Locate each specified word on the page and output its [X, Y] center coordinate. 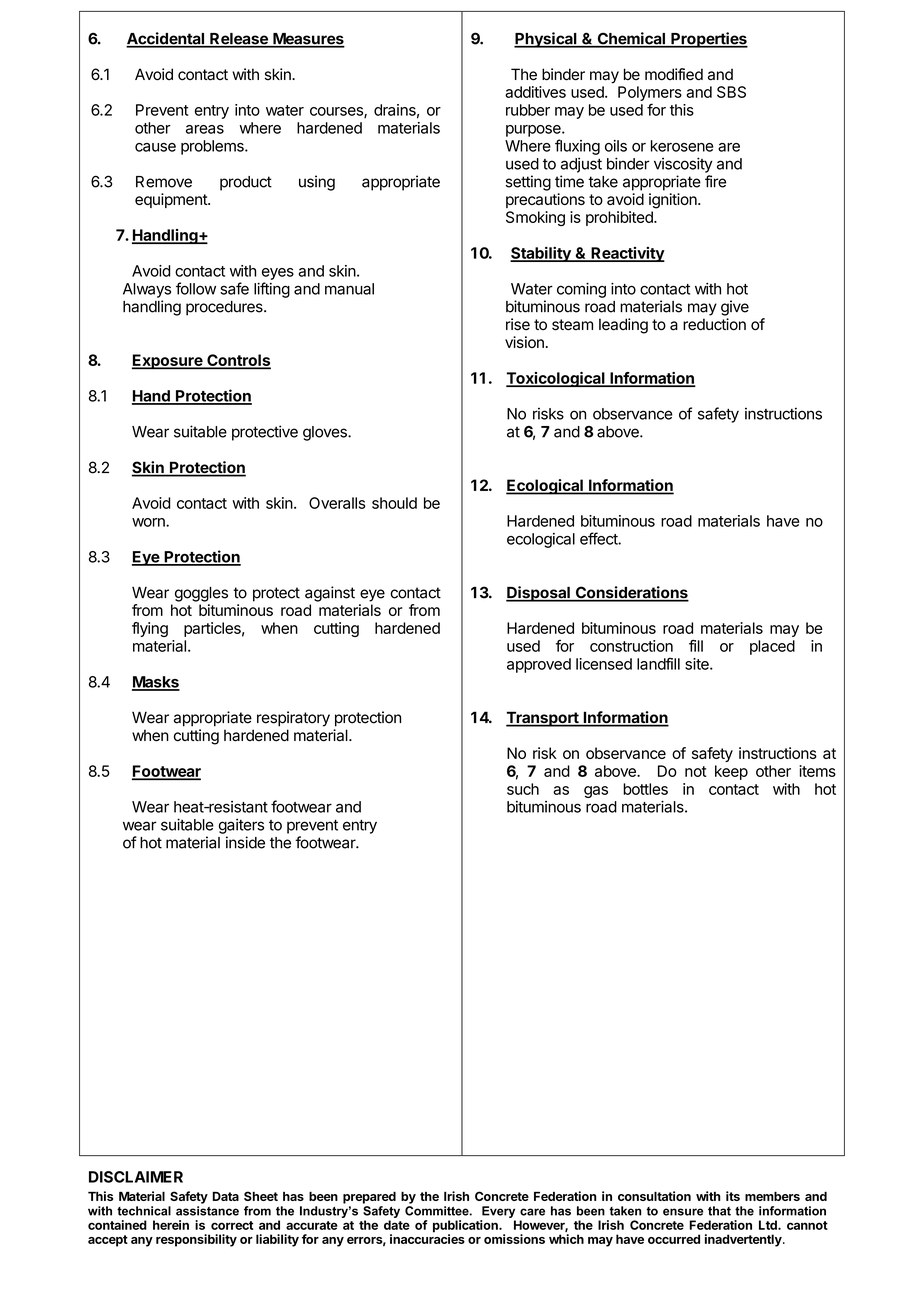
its [733, 1196]
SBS [731, 92]
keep [731, 772]
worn [149, 522]
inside [245, 842]
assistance [207, 1211]
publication [466, 1227]
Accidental [166, 39]
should [394, 503]
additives [535, 92]
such [523, 789]
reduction [714, 324]
